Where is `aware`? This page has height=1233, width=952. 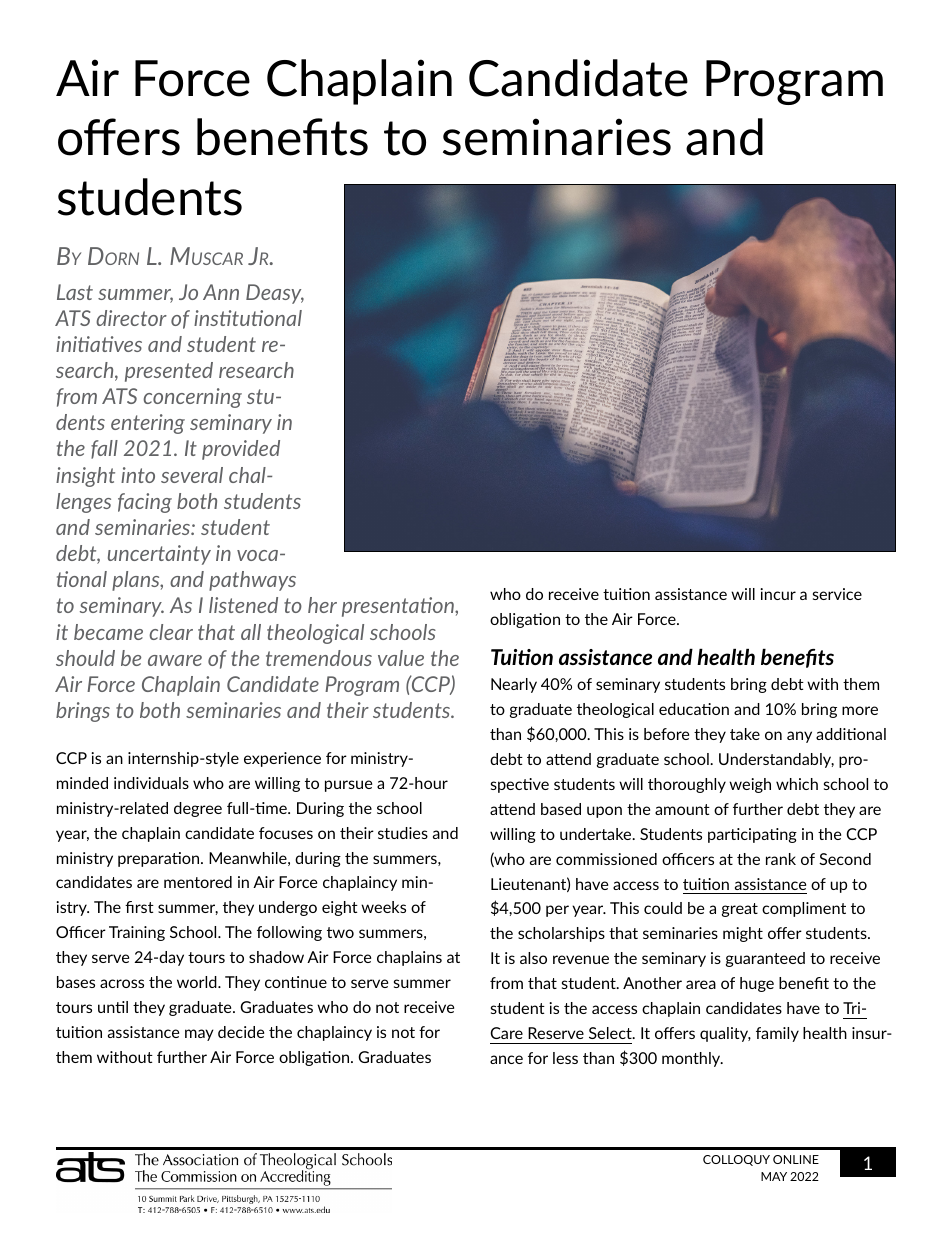 aware is located at coordinates (175, 660).
